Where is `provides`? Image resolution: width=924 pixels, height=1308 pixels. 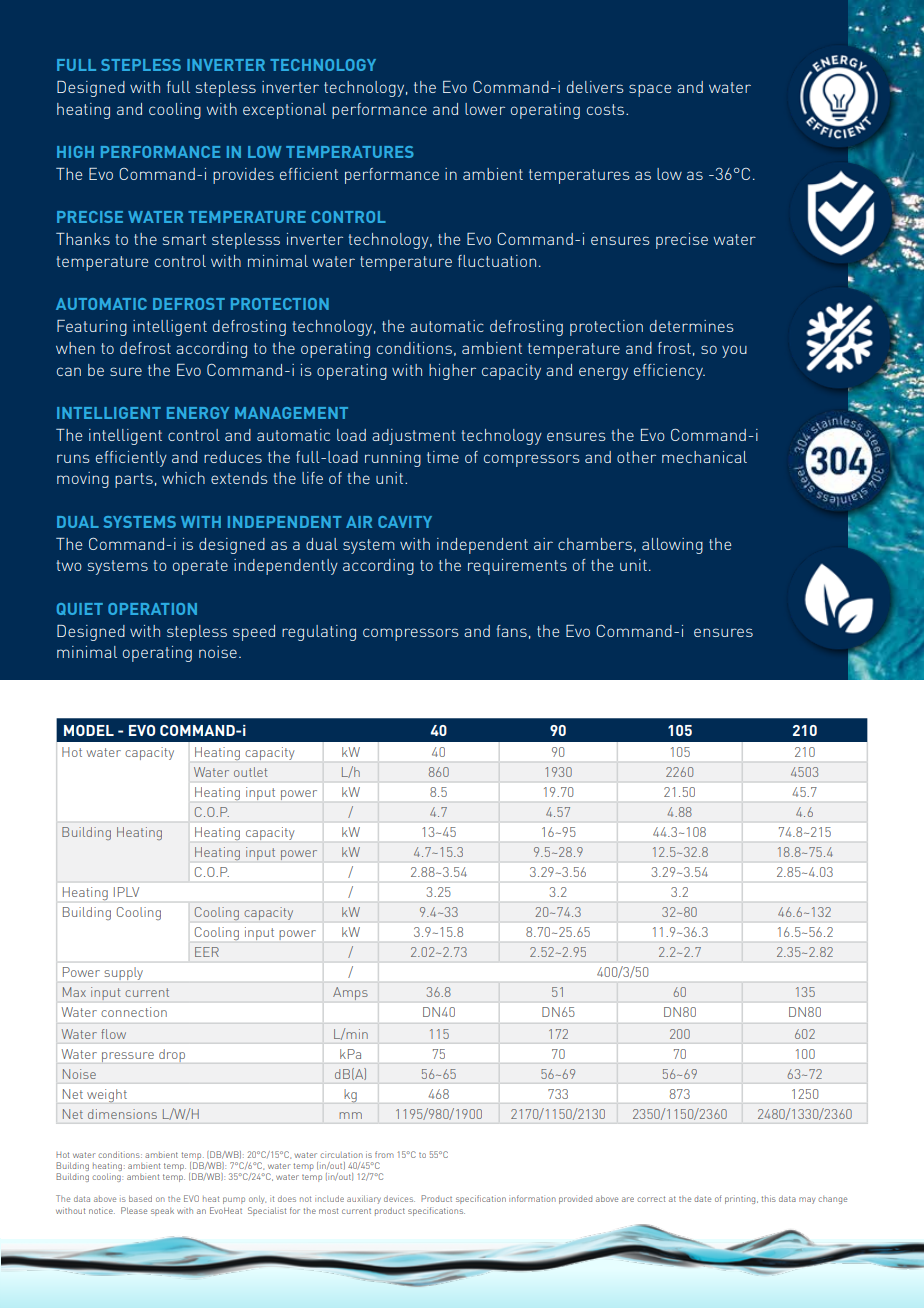 provides is located at coordinates (243, 176).
